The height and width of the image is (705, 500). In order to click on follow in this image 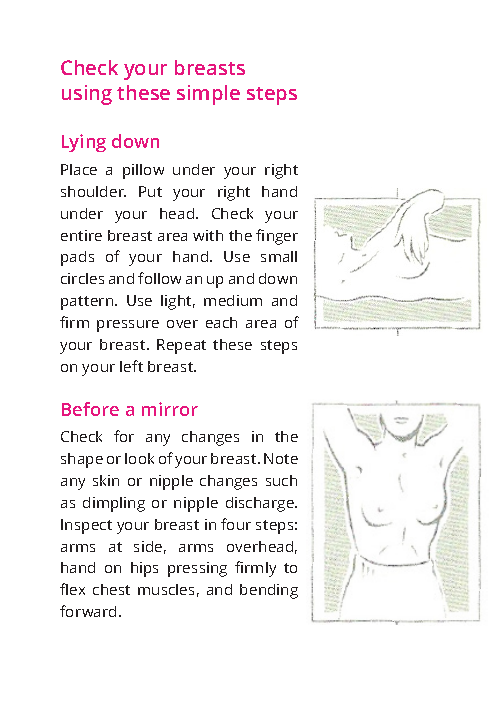, I will do `click(159, 278)`.
